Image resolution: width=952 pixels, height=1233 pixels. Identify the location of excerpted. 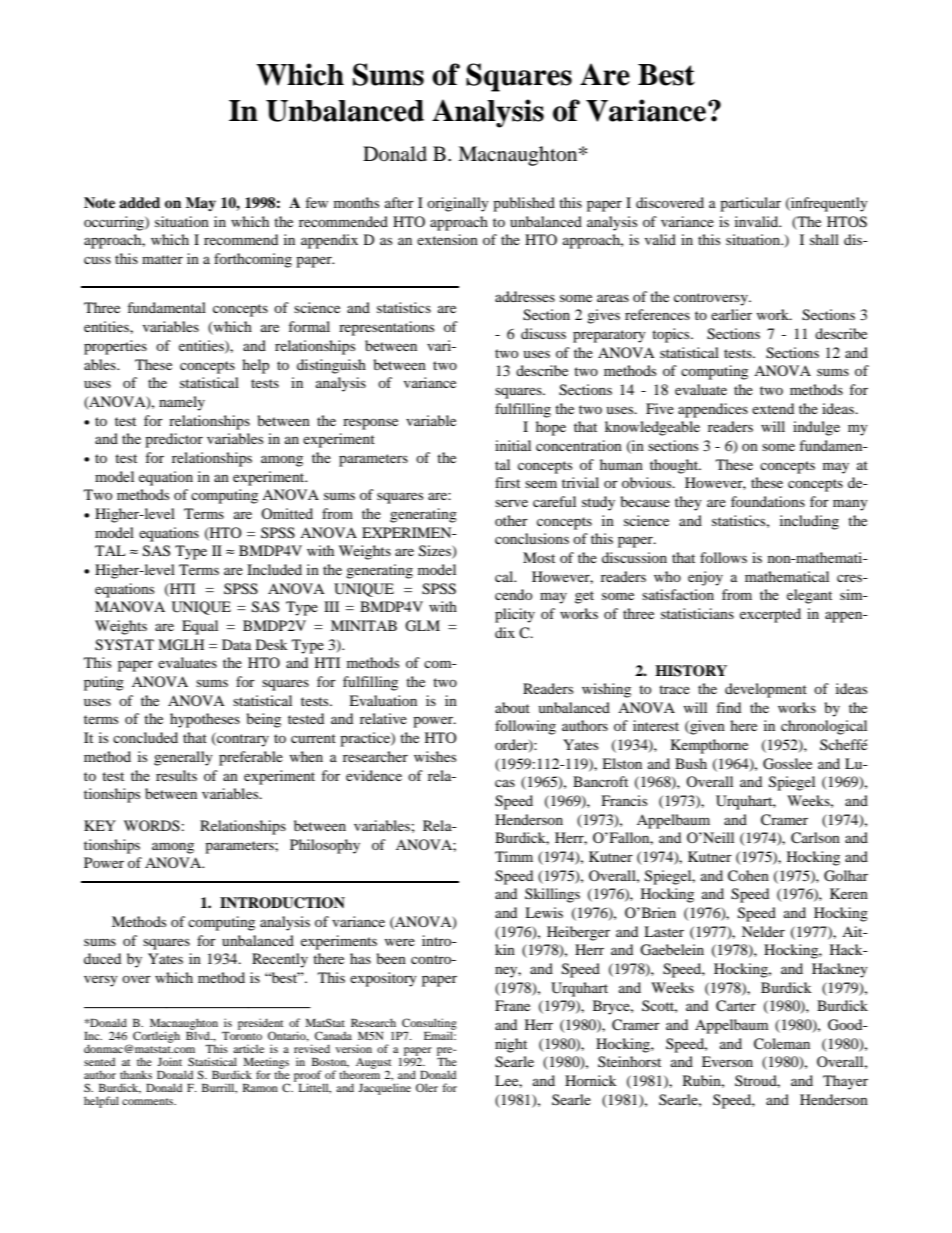
(770, 615).
